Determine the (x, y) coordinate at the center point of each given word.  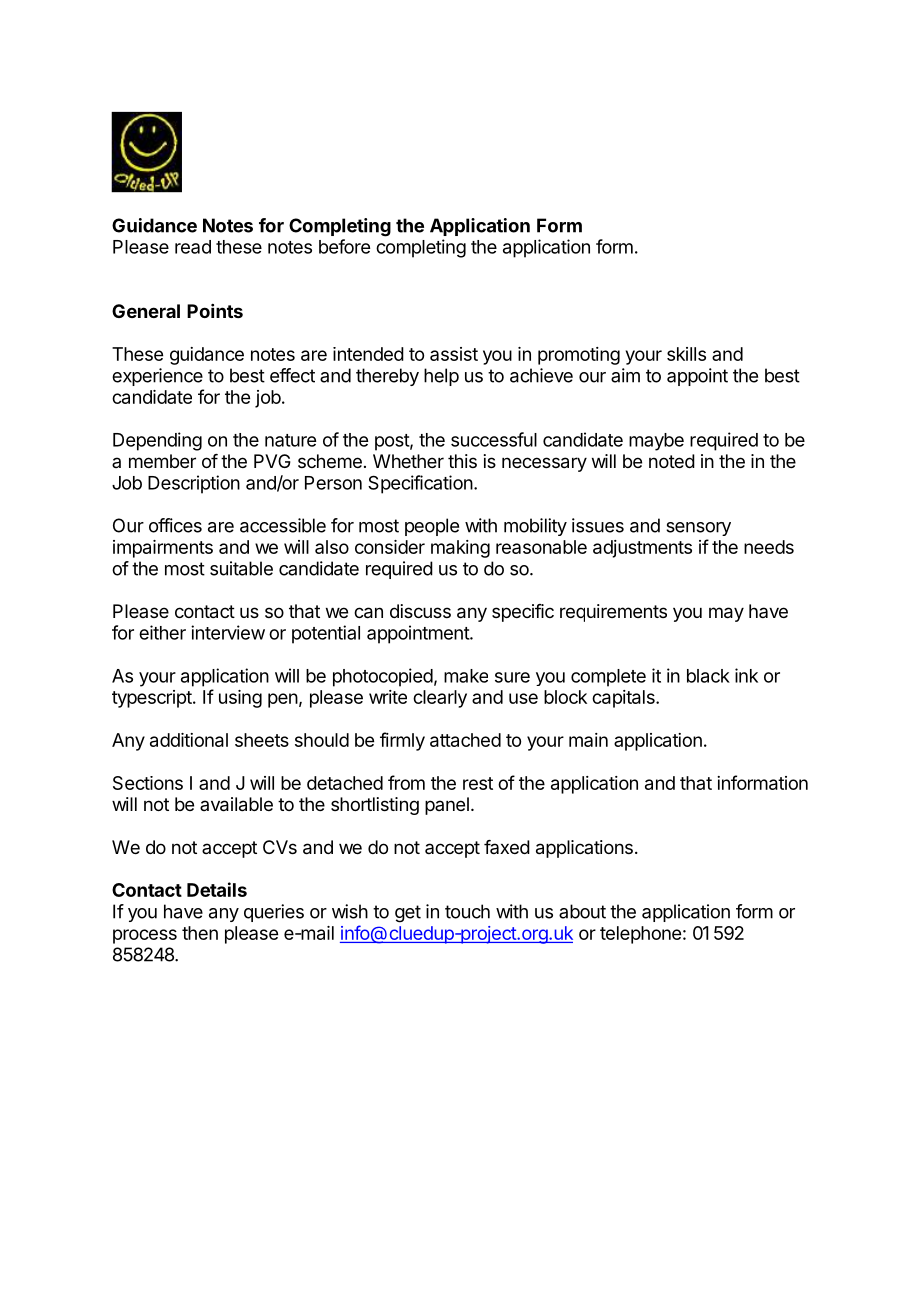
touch (467, 911)
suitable (241, 568)
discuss (420, 611)
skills (686, 354)
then (200, 933)
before (344, 246)
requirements (613, 613)
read (193, 247)
